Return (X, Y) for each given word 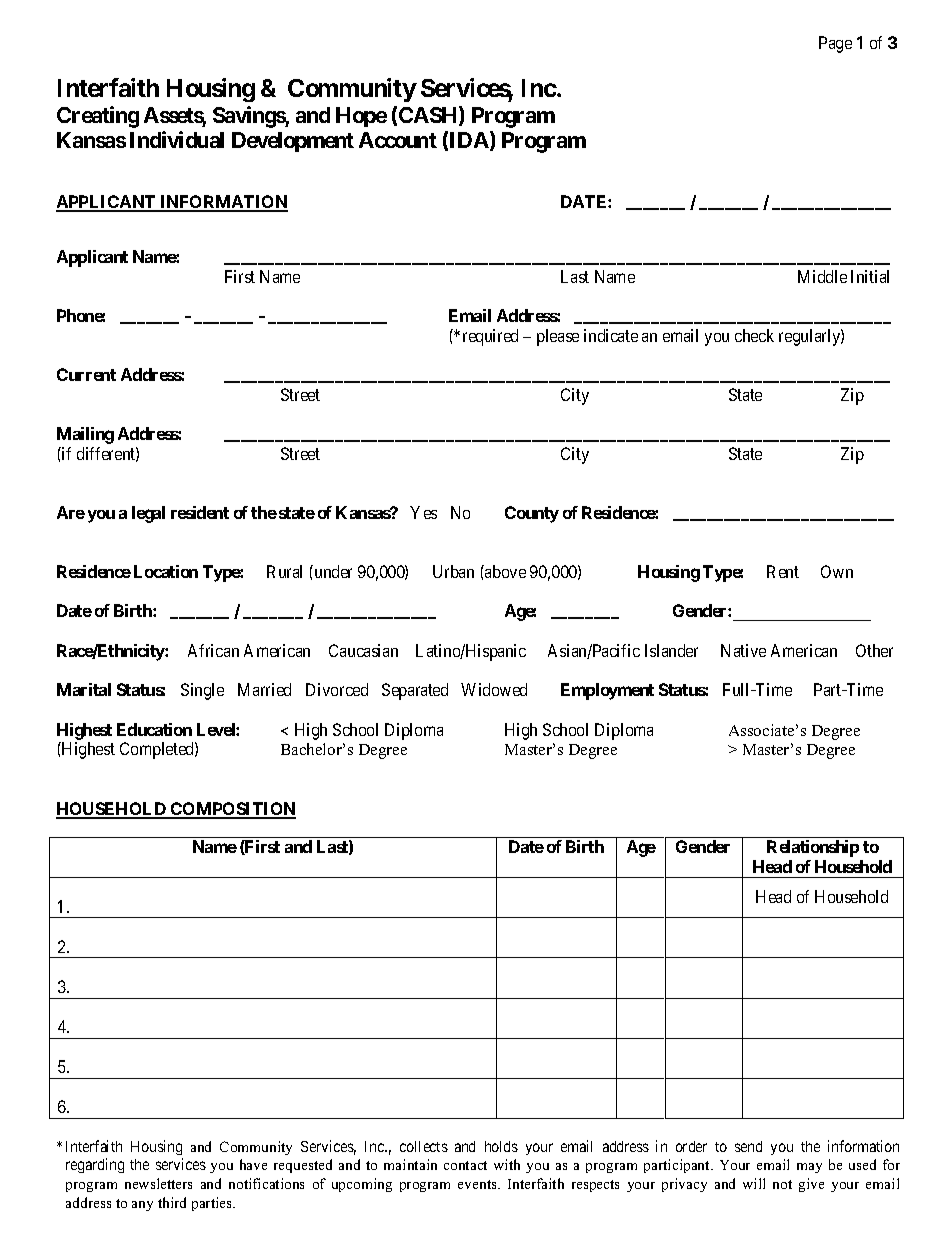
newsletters (158, 1183)
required (490, 337)
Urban (453, 571)
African (213, 650)
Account (398, 140)
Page (835, 44)
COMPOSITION (232, 810)
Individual (177, 139)
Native (743, 650)
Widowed (494, 689)
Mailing (85, 435)
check (754, 335)
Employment (607, 691)
